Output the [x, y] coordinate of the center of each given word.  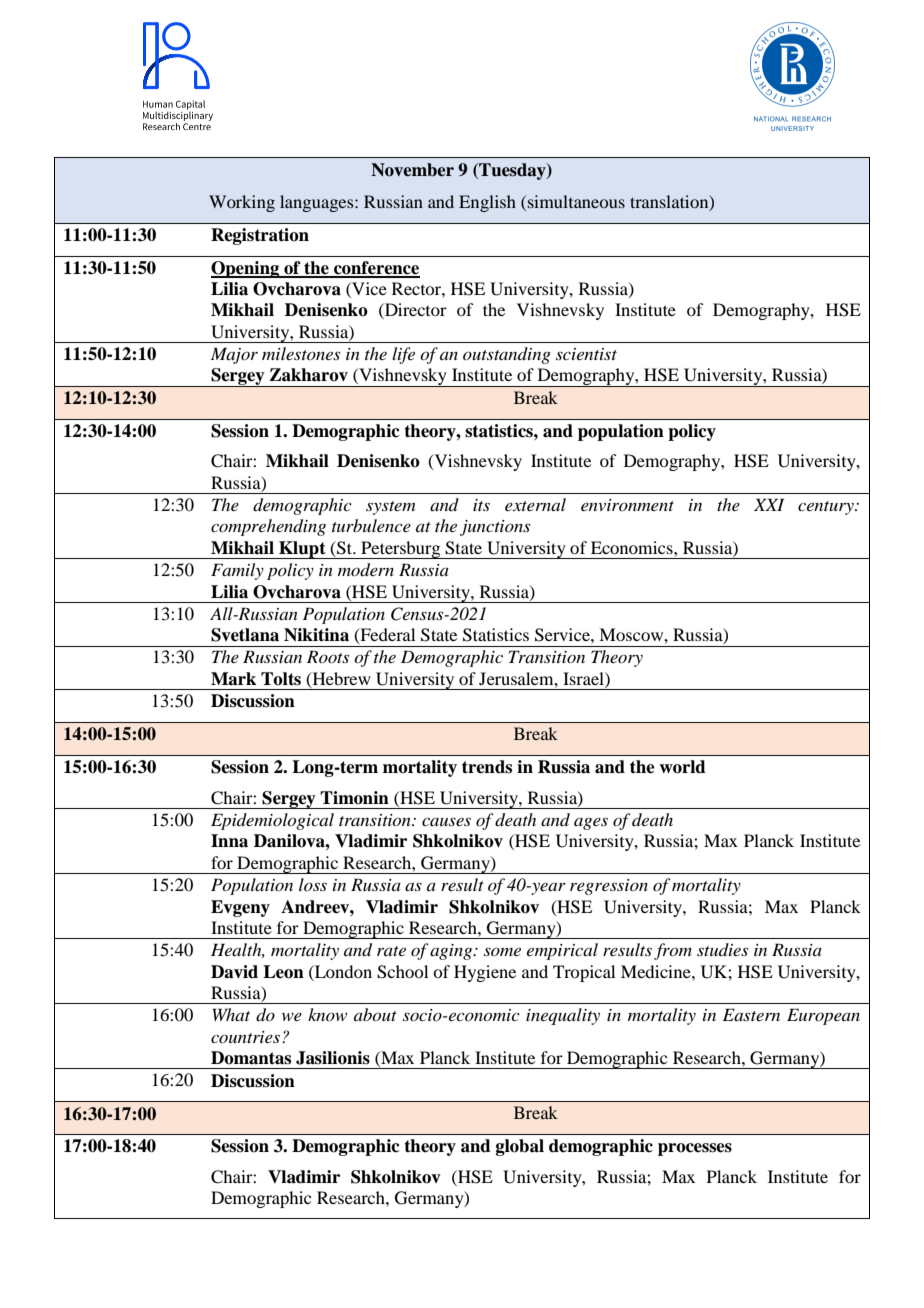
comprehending [268, 527]
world [682, 767]
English [487, 203]
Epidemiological [272, 821]
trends [487, 767]
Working [242, 203]
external [535, 504]
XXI [769, 504]
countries [245, 1037]
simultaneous [576, 201]
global [520, 1147]
